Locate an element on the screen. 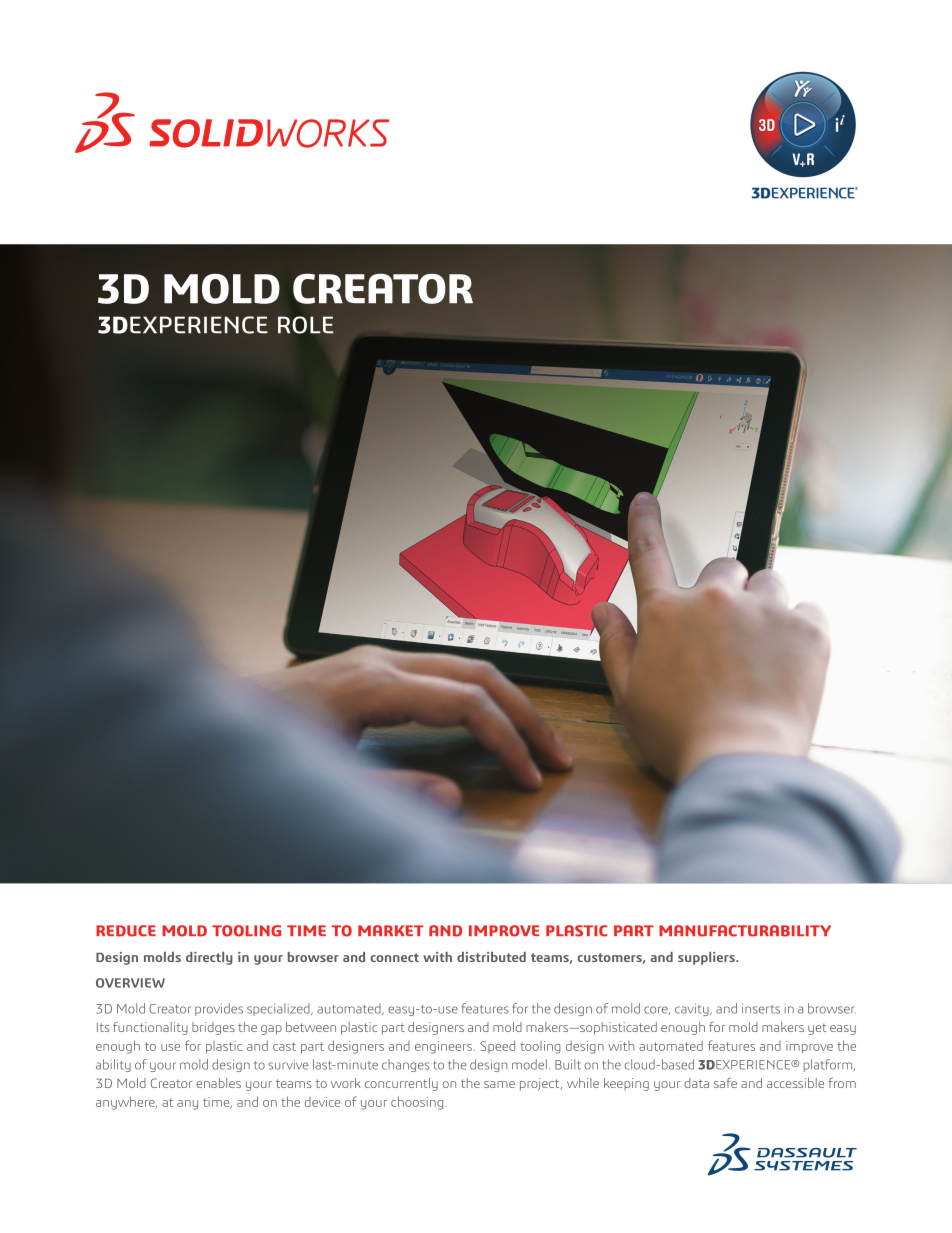 The image size is (952, 1233). distributed is located at coordinates (491, 957).
